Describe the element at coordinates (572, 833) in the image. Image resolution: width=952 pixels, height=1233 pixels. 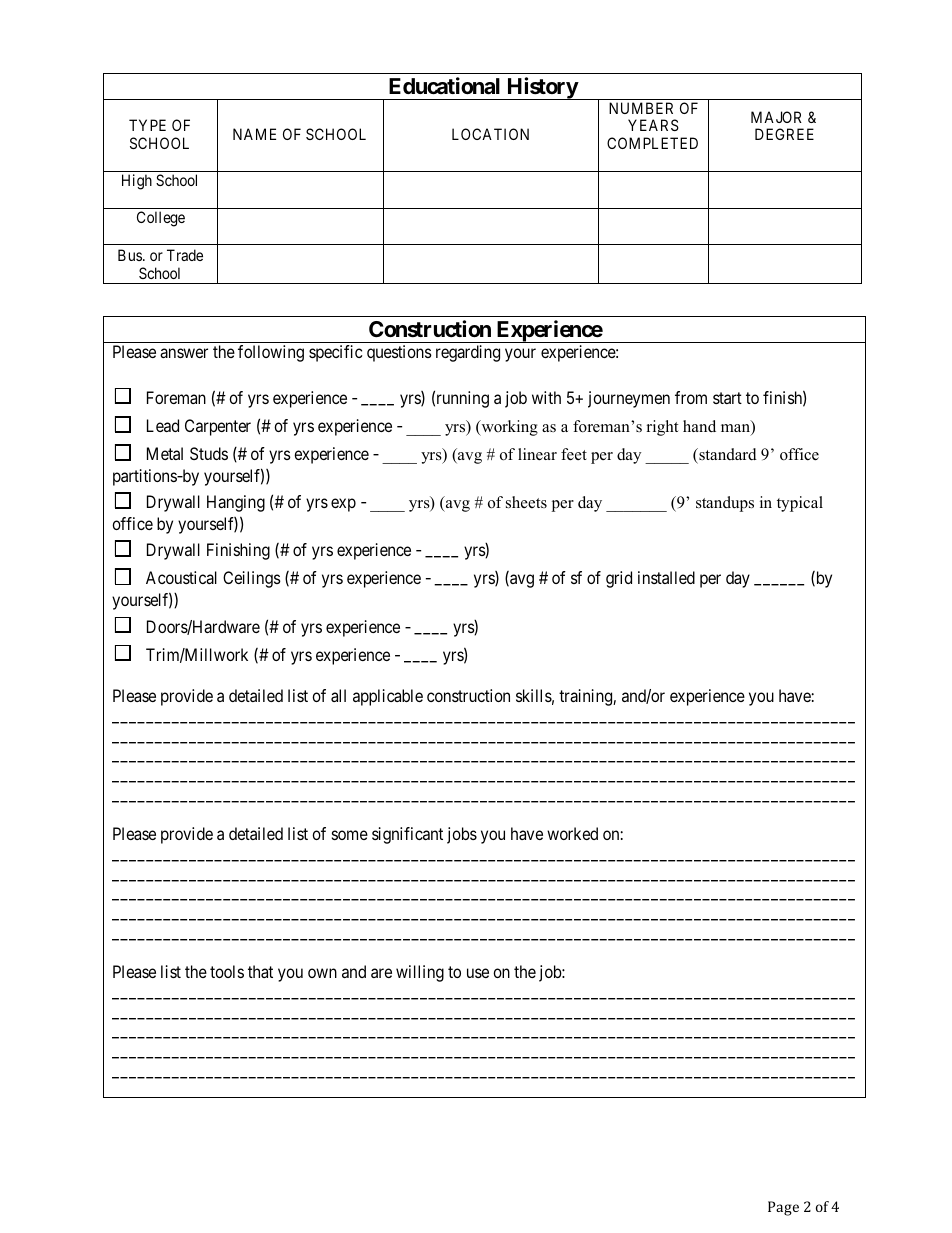
I see `worked` at that location.
